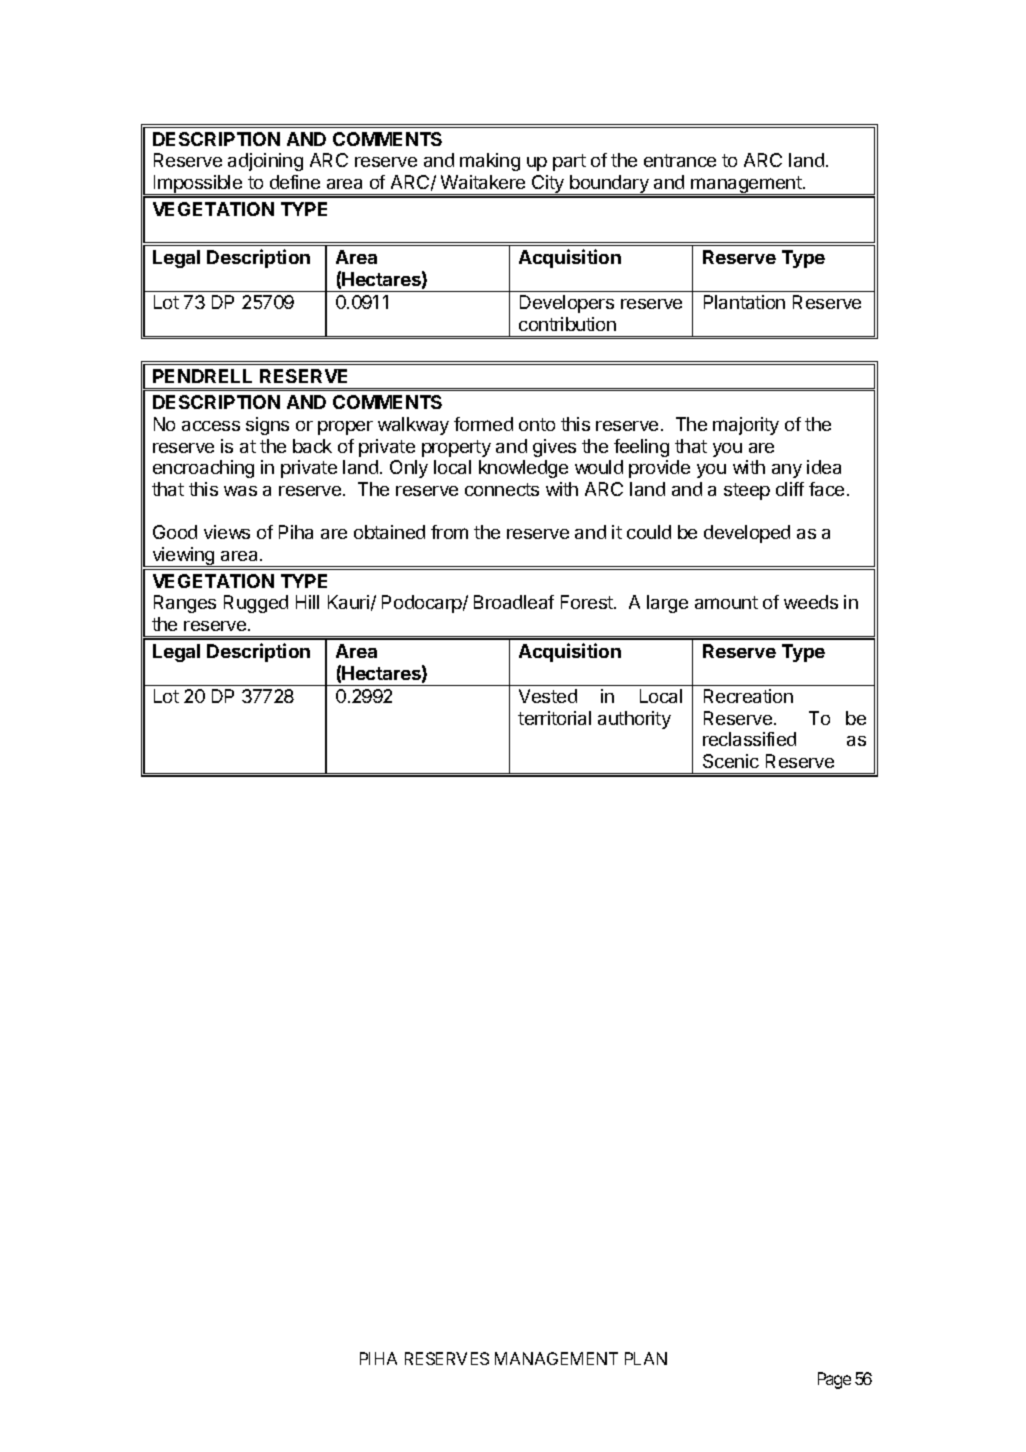  I want to click on Rugged, so click(256, 604).
